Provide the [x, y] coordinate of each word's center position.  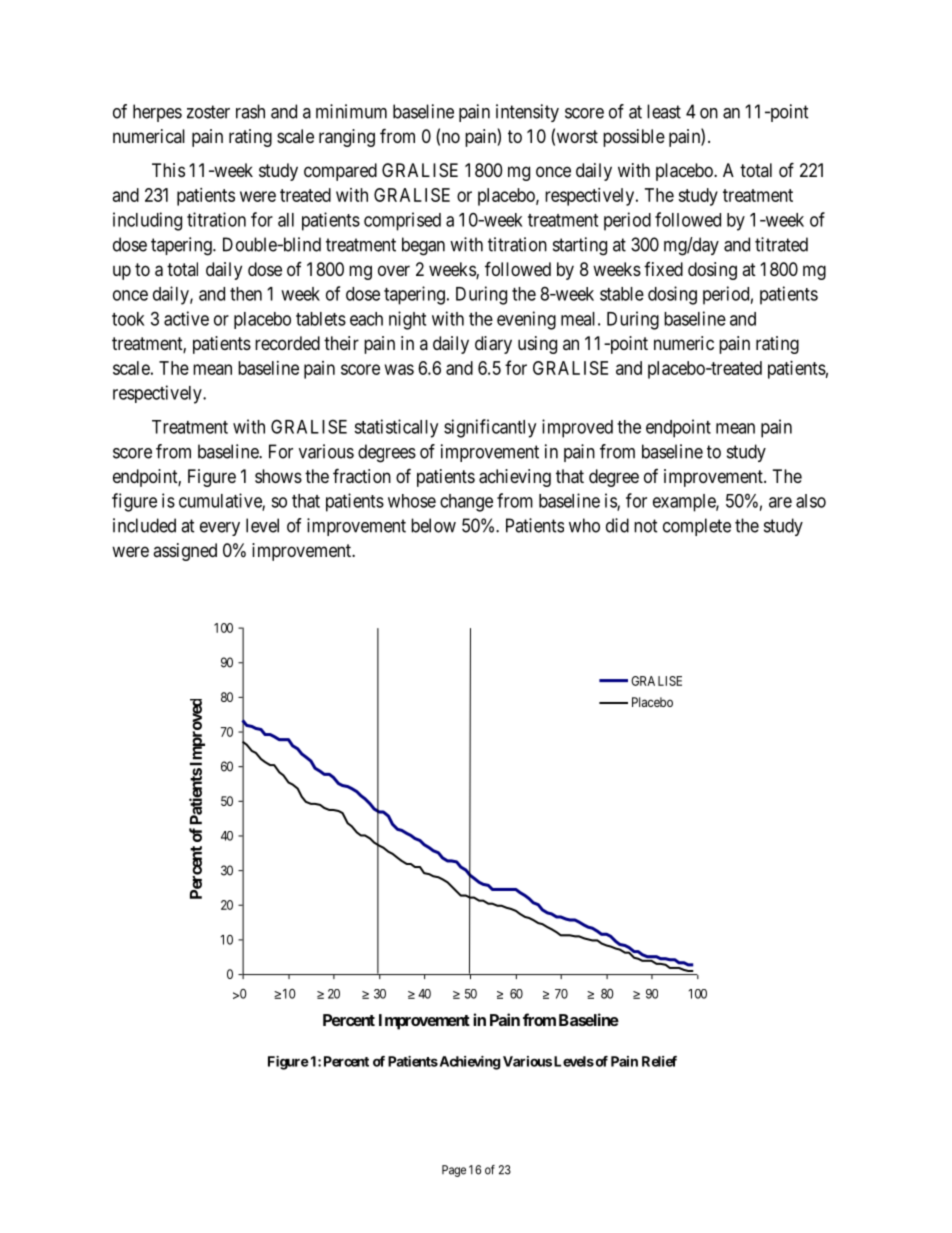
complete [697, 527]
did [617, 525]
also [811, 501]
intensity [527, 113]
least [664, 111]
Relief [659, 1061]
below [433, 525]
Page [454, 1171]
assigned [185, 552]
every [220, 529]
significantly [490, 428]
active [186, 318]
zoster [208, 112]
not [646, 526]
